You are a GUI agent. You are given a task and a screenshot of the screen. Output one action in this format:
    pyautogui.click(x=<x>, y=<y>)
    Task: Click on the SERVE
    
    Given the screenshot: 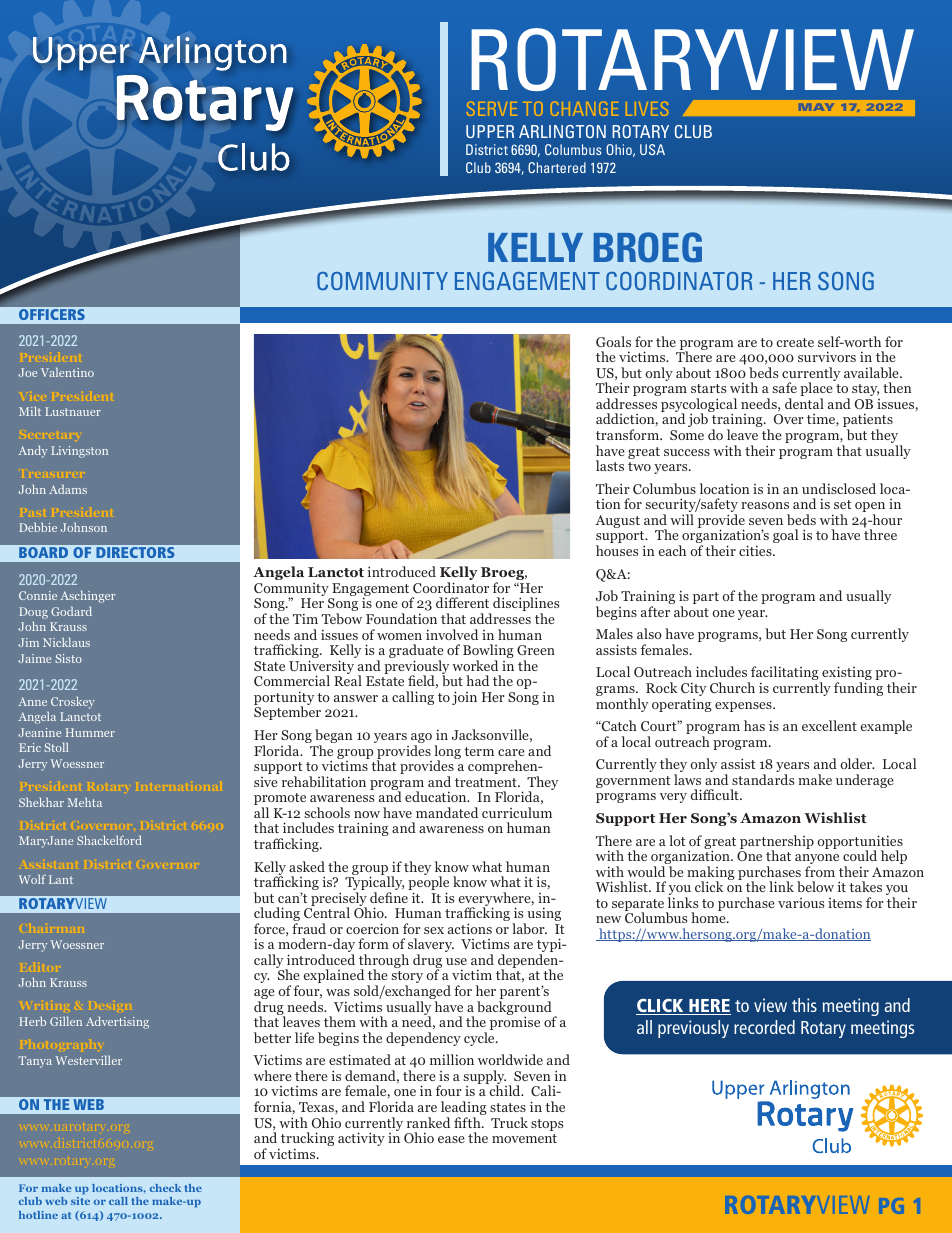 What is the action you would take?
    pyautogui.click(x=492, y=109)
